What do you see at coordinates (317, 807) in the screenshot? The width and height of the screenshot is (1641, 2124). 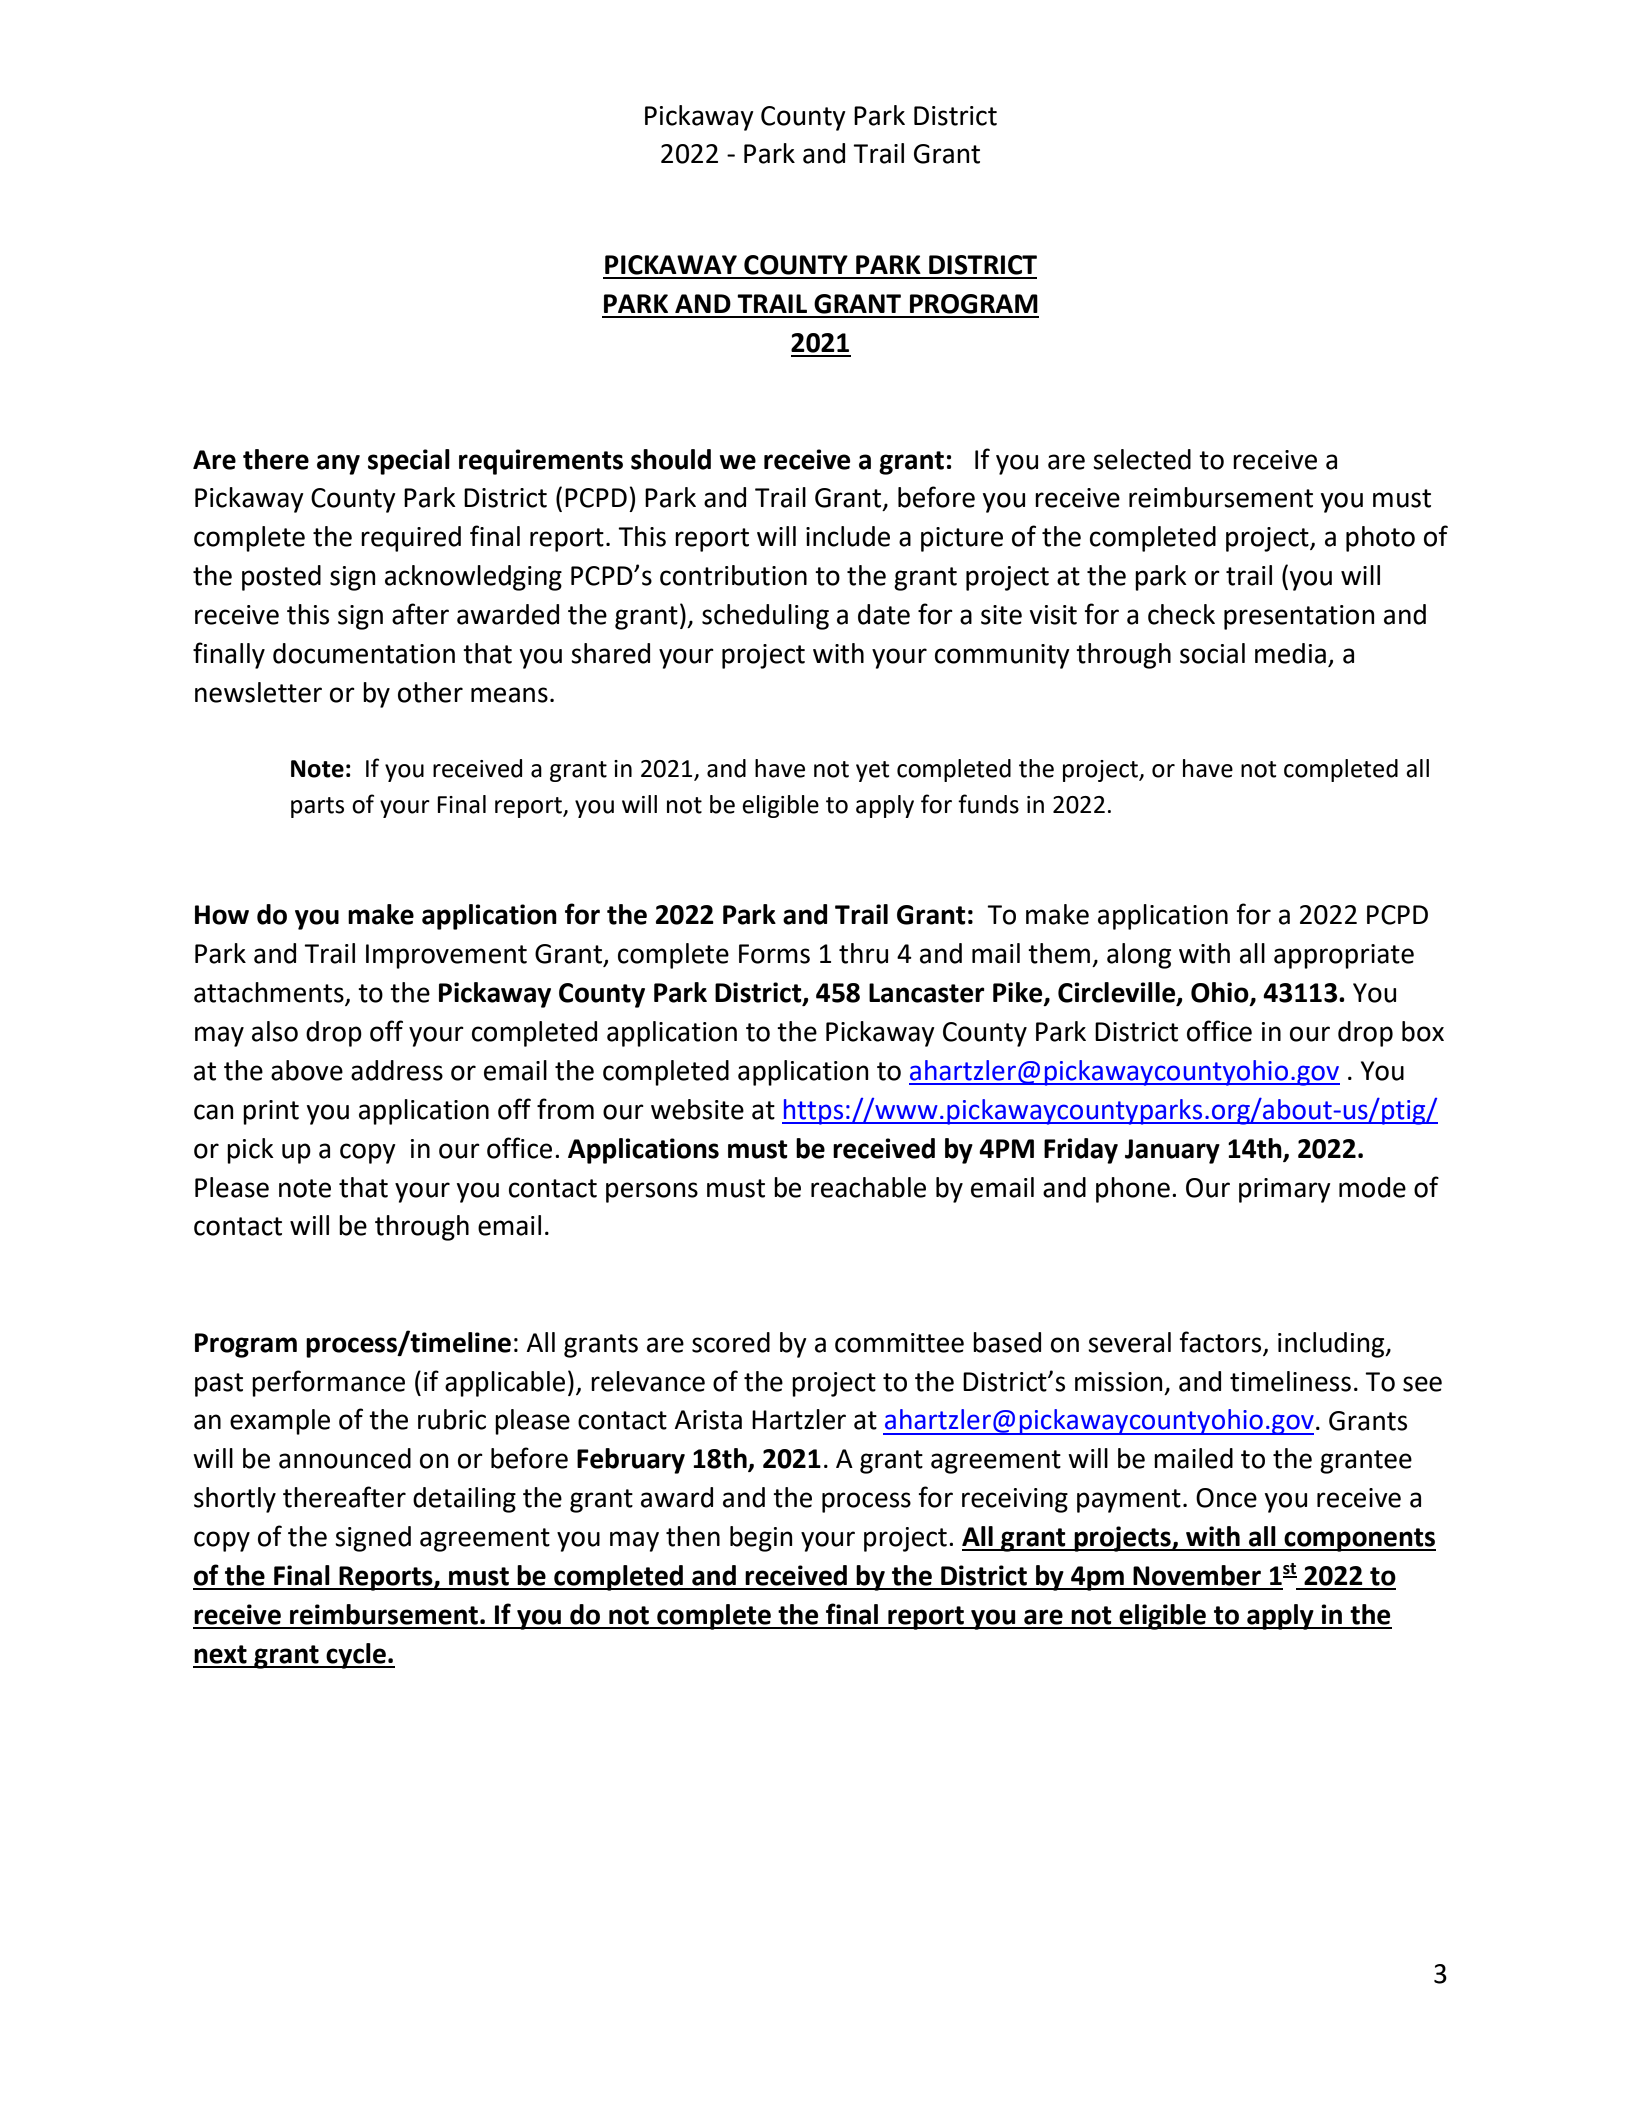 I see `parts` at bounding box center [317, 807].
